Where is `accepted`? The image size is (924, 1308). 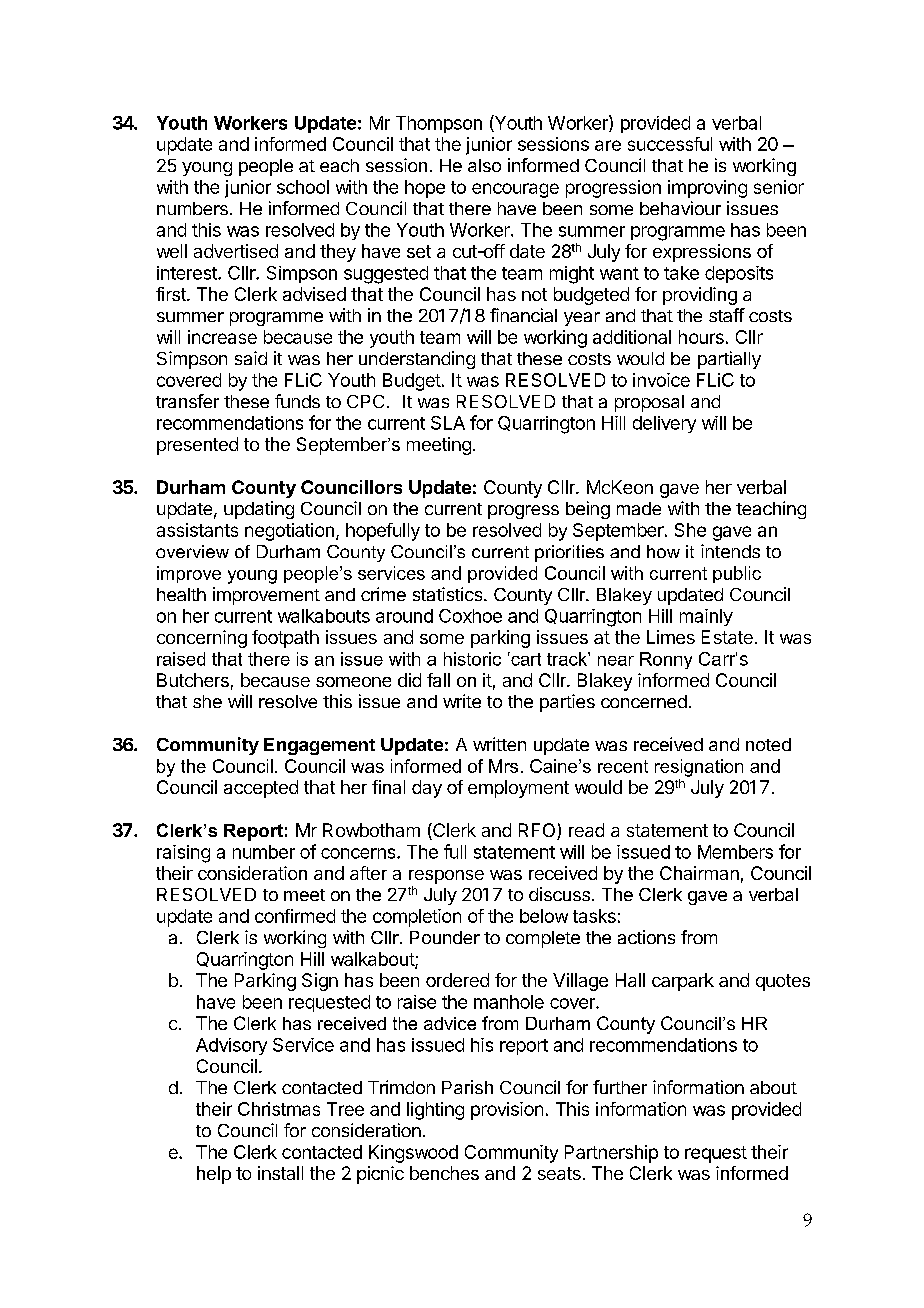 accepted is located at coordinates (261, 789).
